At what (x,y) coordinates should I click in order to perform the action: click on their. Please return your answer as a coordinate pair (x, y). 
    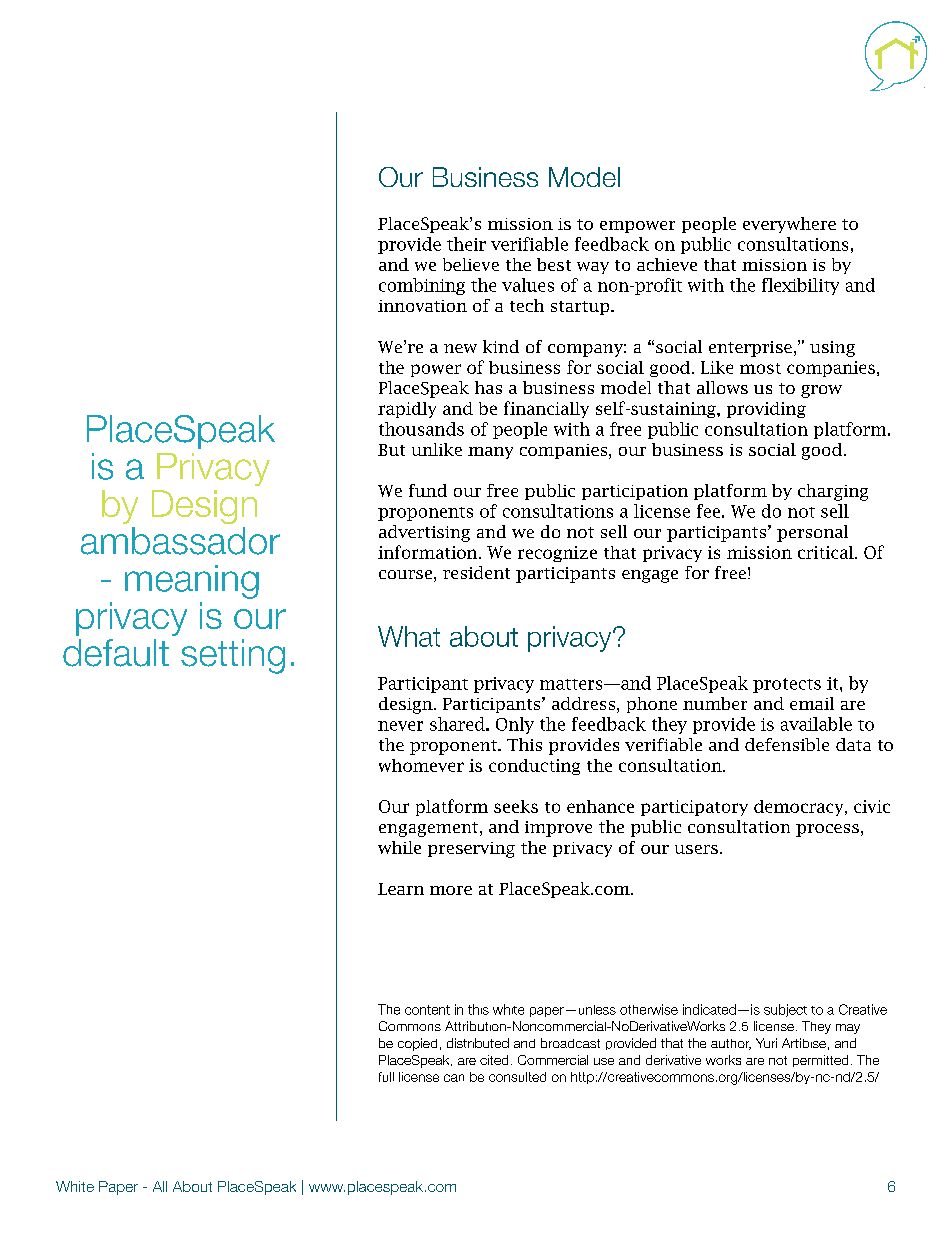
    Looking at the image, I should click on (466, 244).
